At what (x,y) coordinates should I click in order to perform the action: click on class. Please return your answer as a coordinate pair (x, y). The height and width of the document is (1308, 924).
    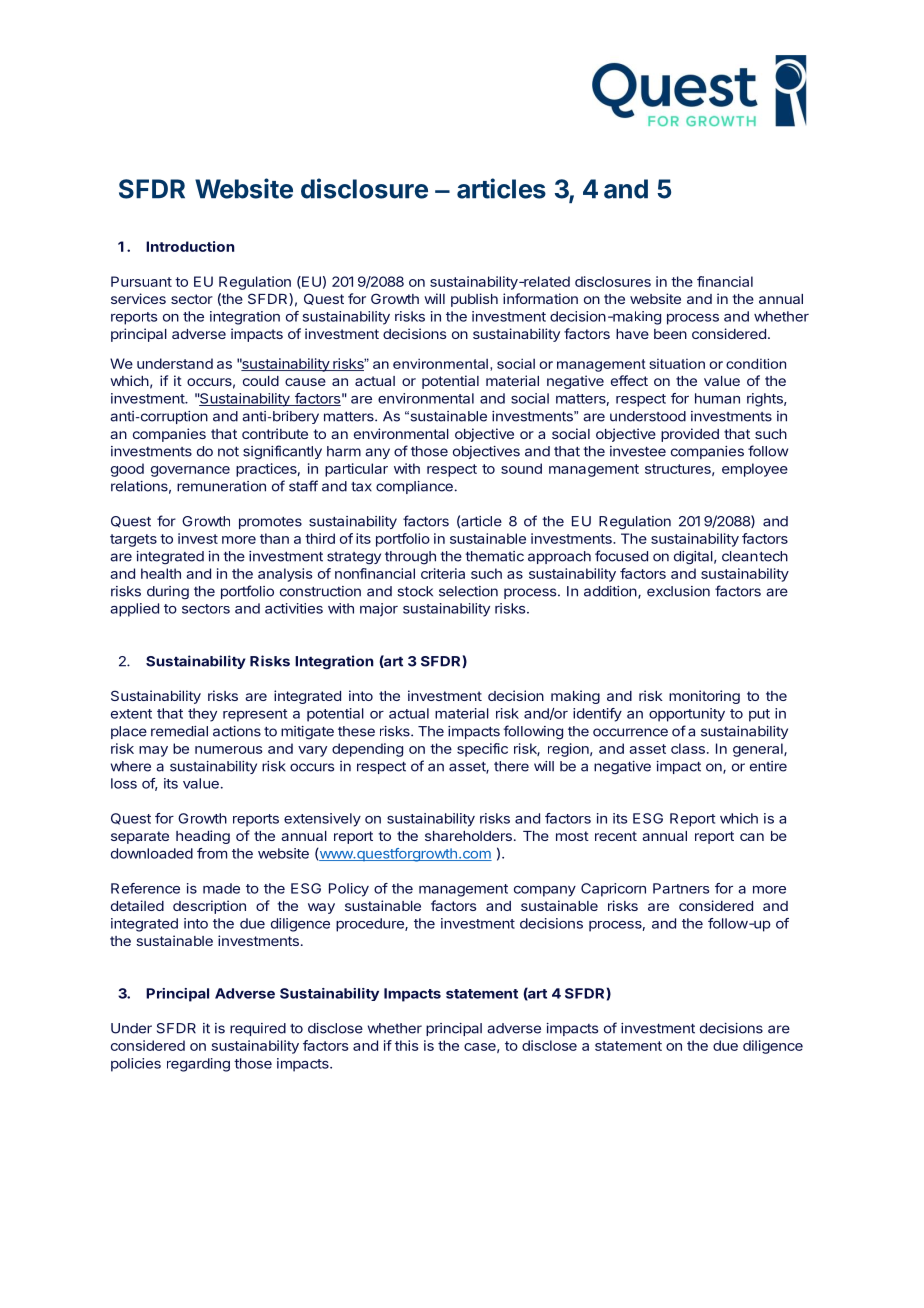
    Looking at the image, I should click on (688, 748).
